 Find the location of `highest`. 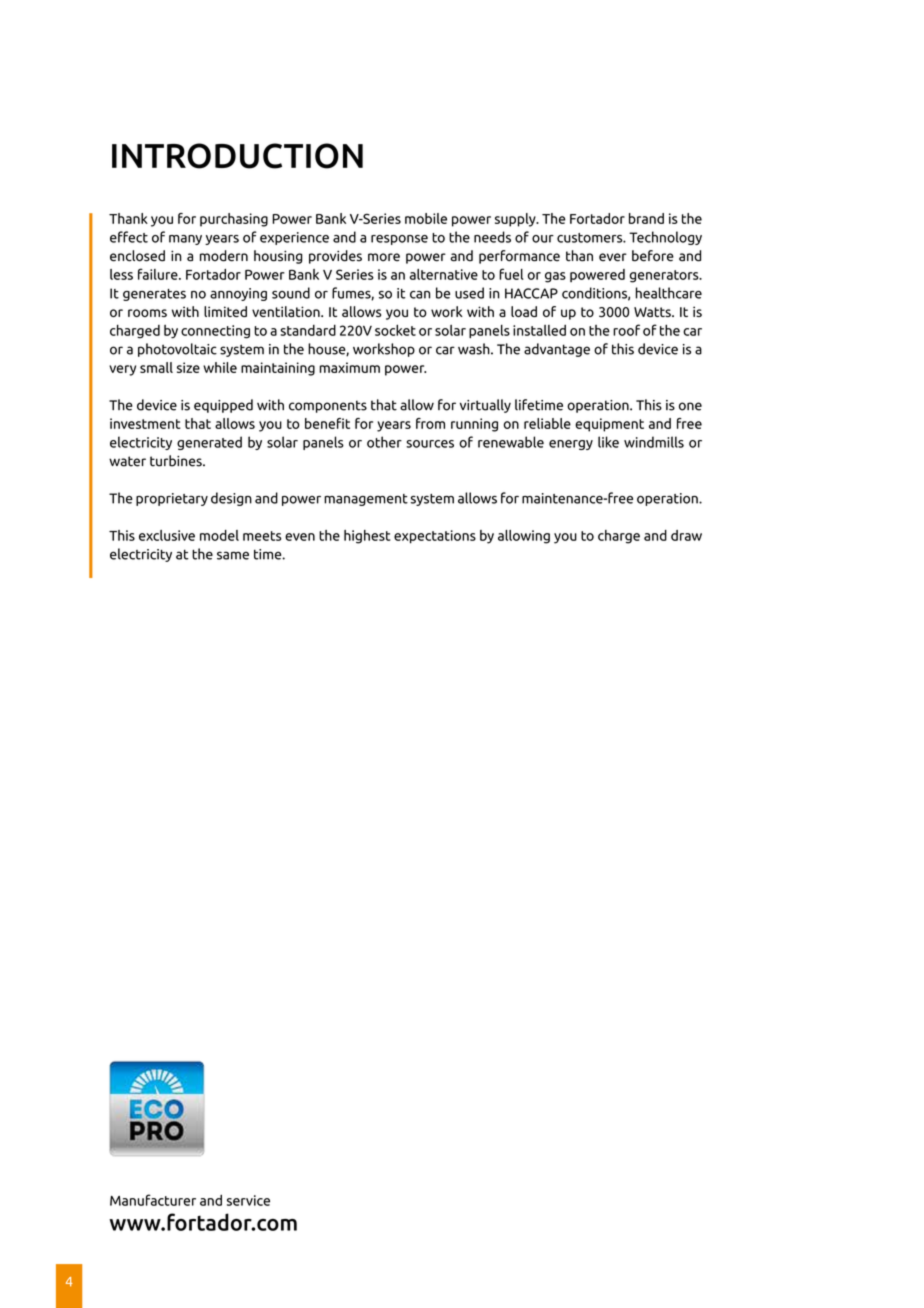

highest is located at coordinates (367, 537).
